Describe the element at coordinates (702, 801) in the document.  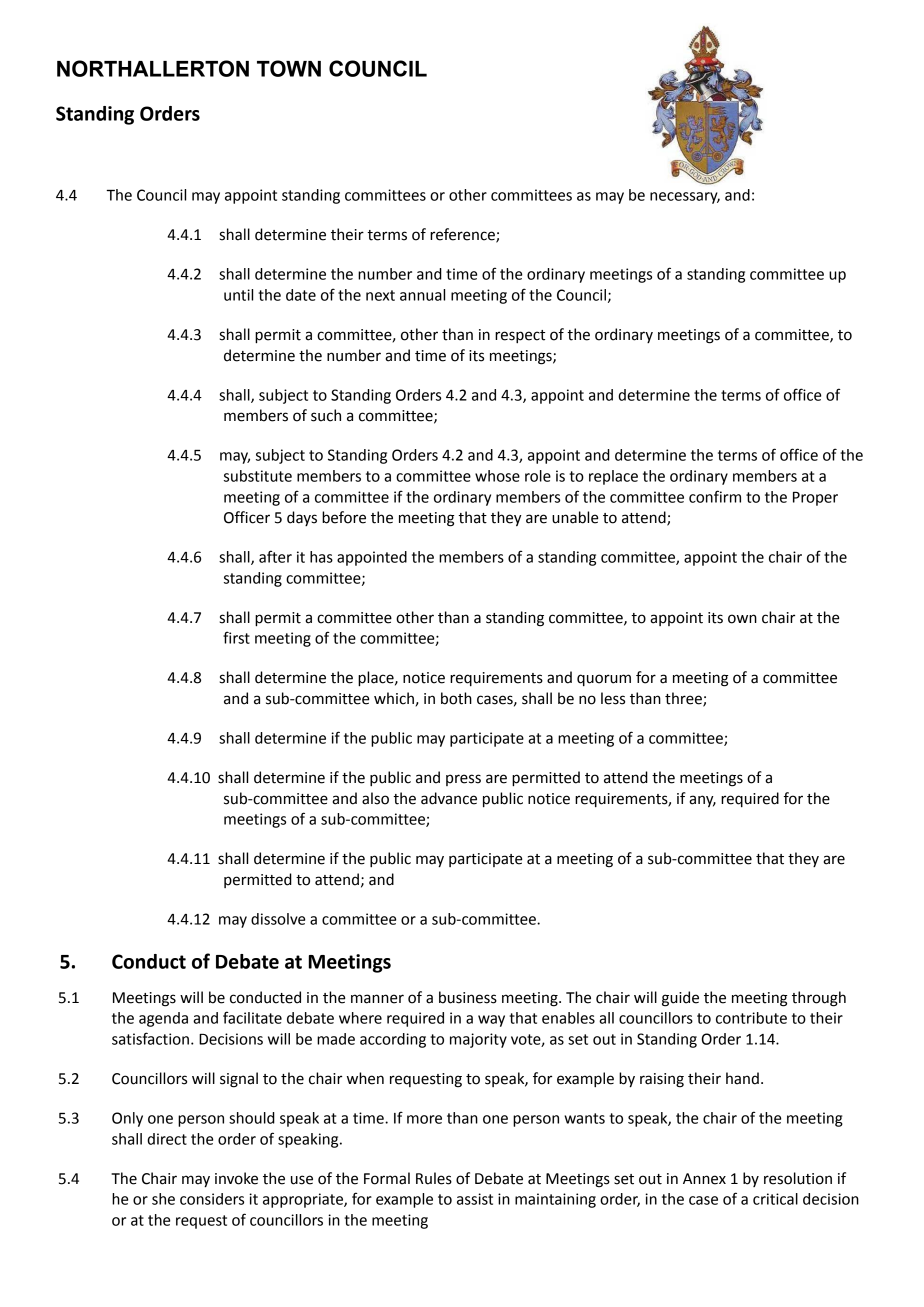
I see `any` at that location.
